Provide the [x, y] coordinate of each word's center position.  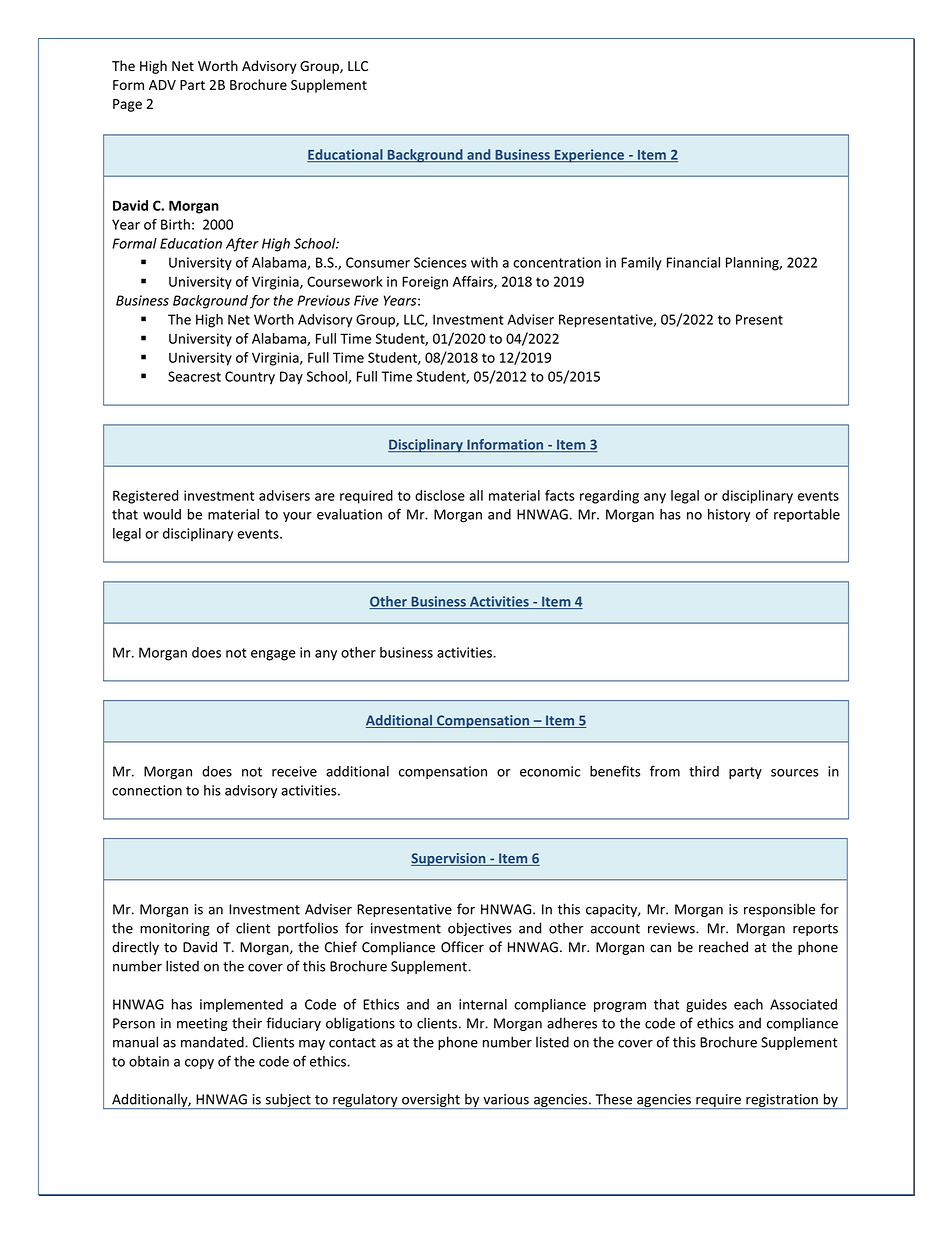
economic [550, 771]
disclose [440, 495]
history [729, 515]
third [704, 771]
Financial [693, 262]
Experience [589, 156]
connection [147, 790]
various [506, 1099]
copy [199, 1064]
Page [127, 105]
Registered [145, 497]
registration [782, 1101]
